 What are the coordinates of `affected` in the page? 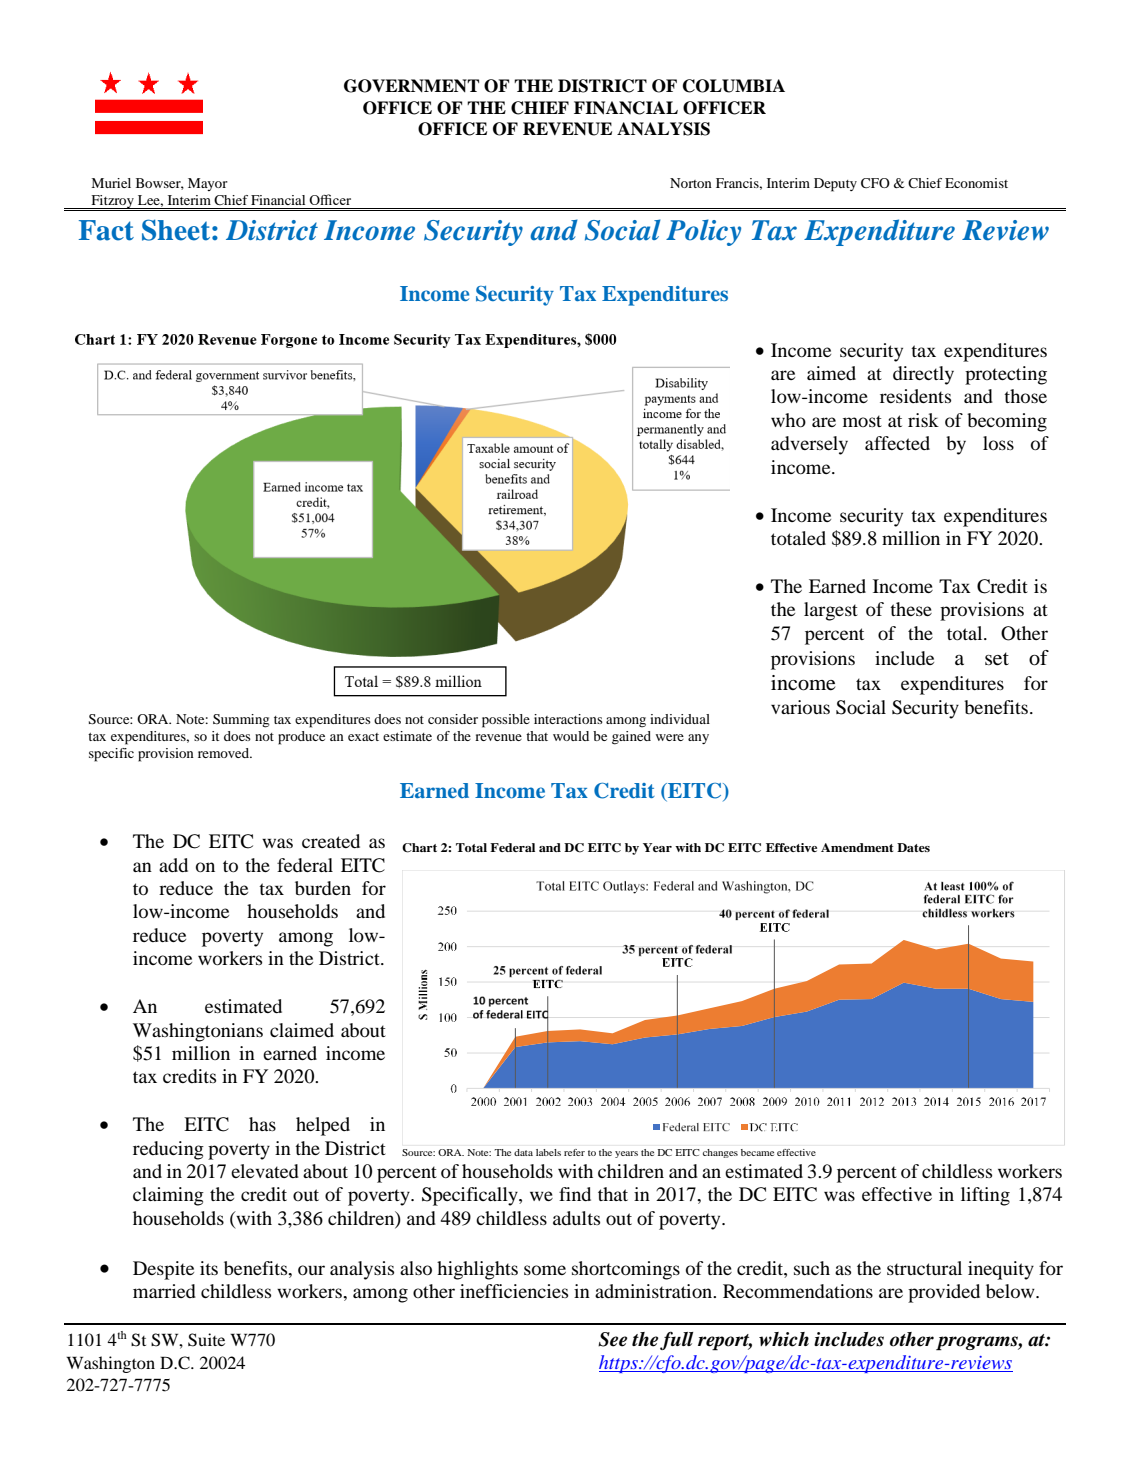 It's located at (897, 443).
